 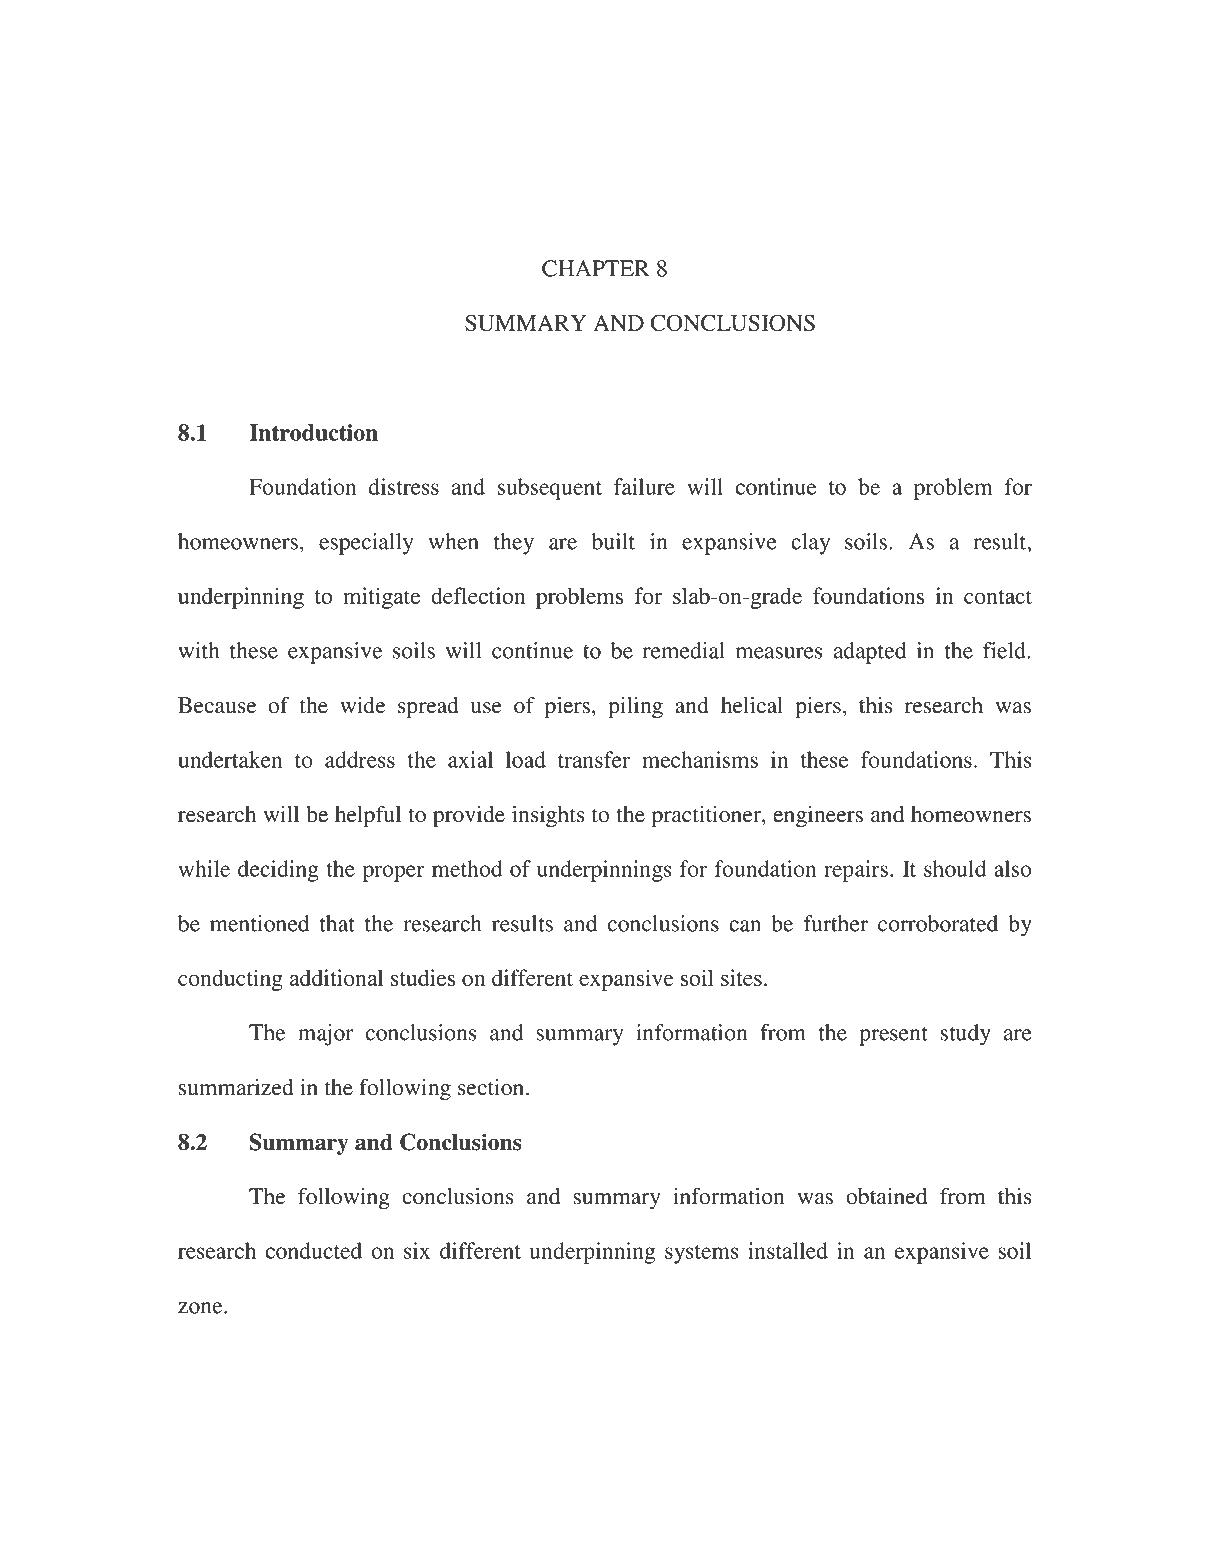 I want to click on contact, so click(x=998, y=597).
